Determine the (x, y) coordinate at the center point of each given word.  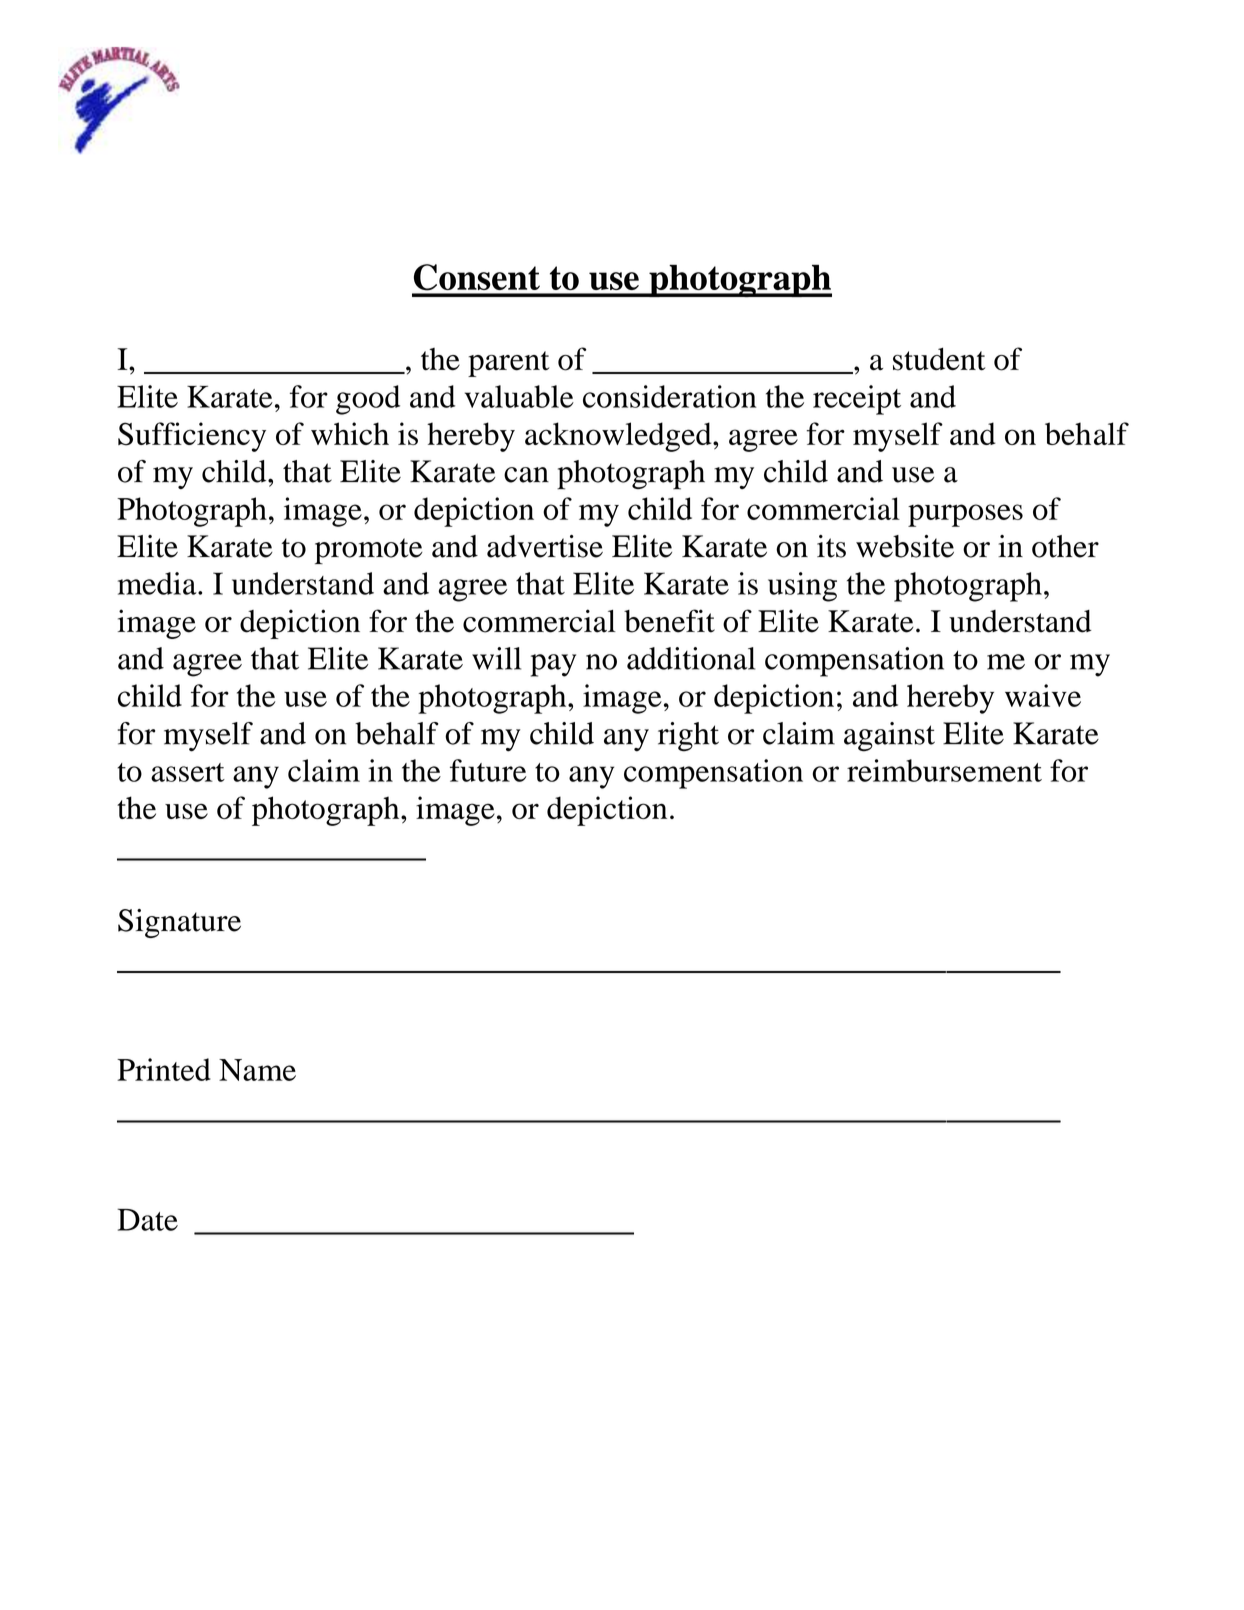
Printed (164, 1069)
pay (553, 665)
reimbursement (944, 770)
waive (1043, 695)
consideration (669, 396)
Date (147, 1219)
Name (257, 1070)
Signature (179, 923)
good (368, 400)
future (488, 770)
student (939, 359)
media (158, 583)
